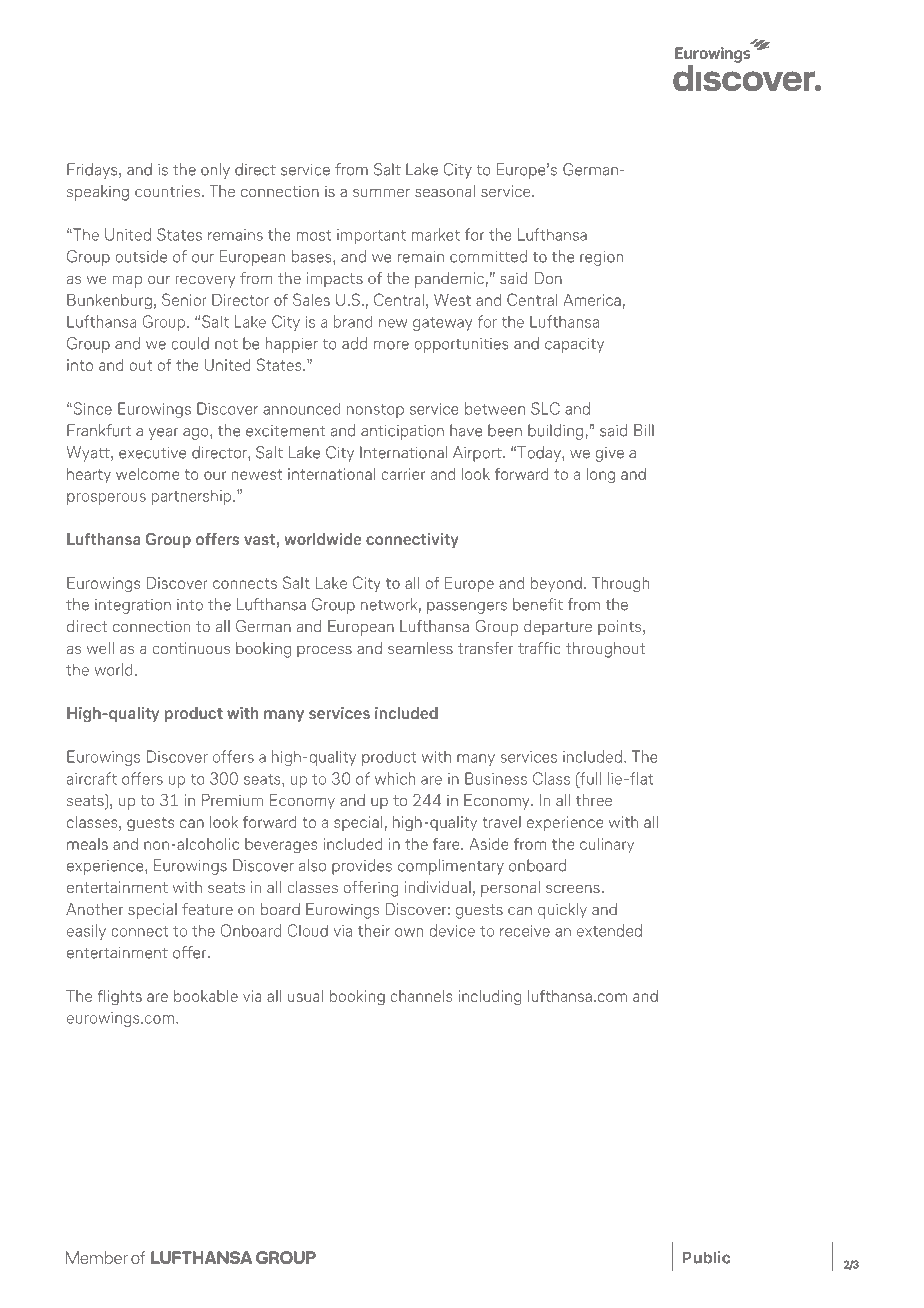 Image resolution: width=924 pixels, height=1308 pixels. Describe the element at coordinates (141, 256) in the screenshot. I see `outside` at that location.
